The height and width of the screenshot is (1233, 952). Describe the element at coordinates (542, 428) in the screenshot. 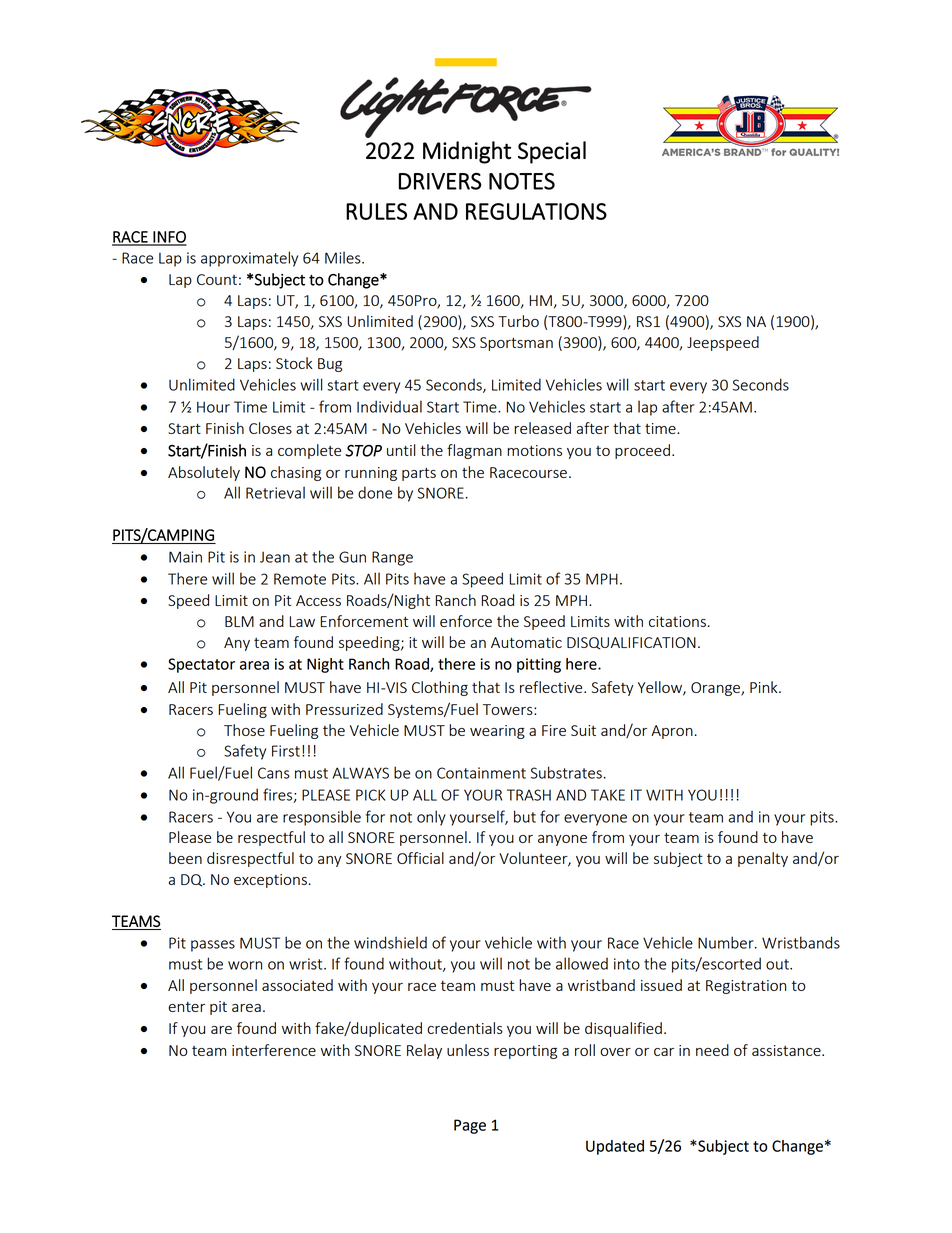

I see `released` at that location.
